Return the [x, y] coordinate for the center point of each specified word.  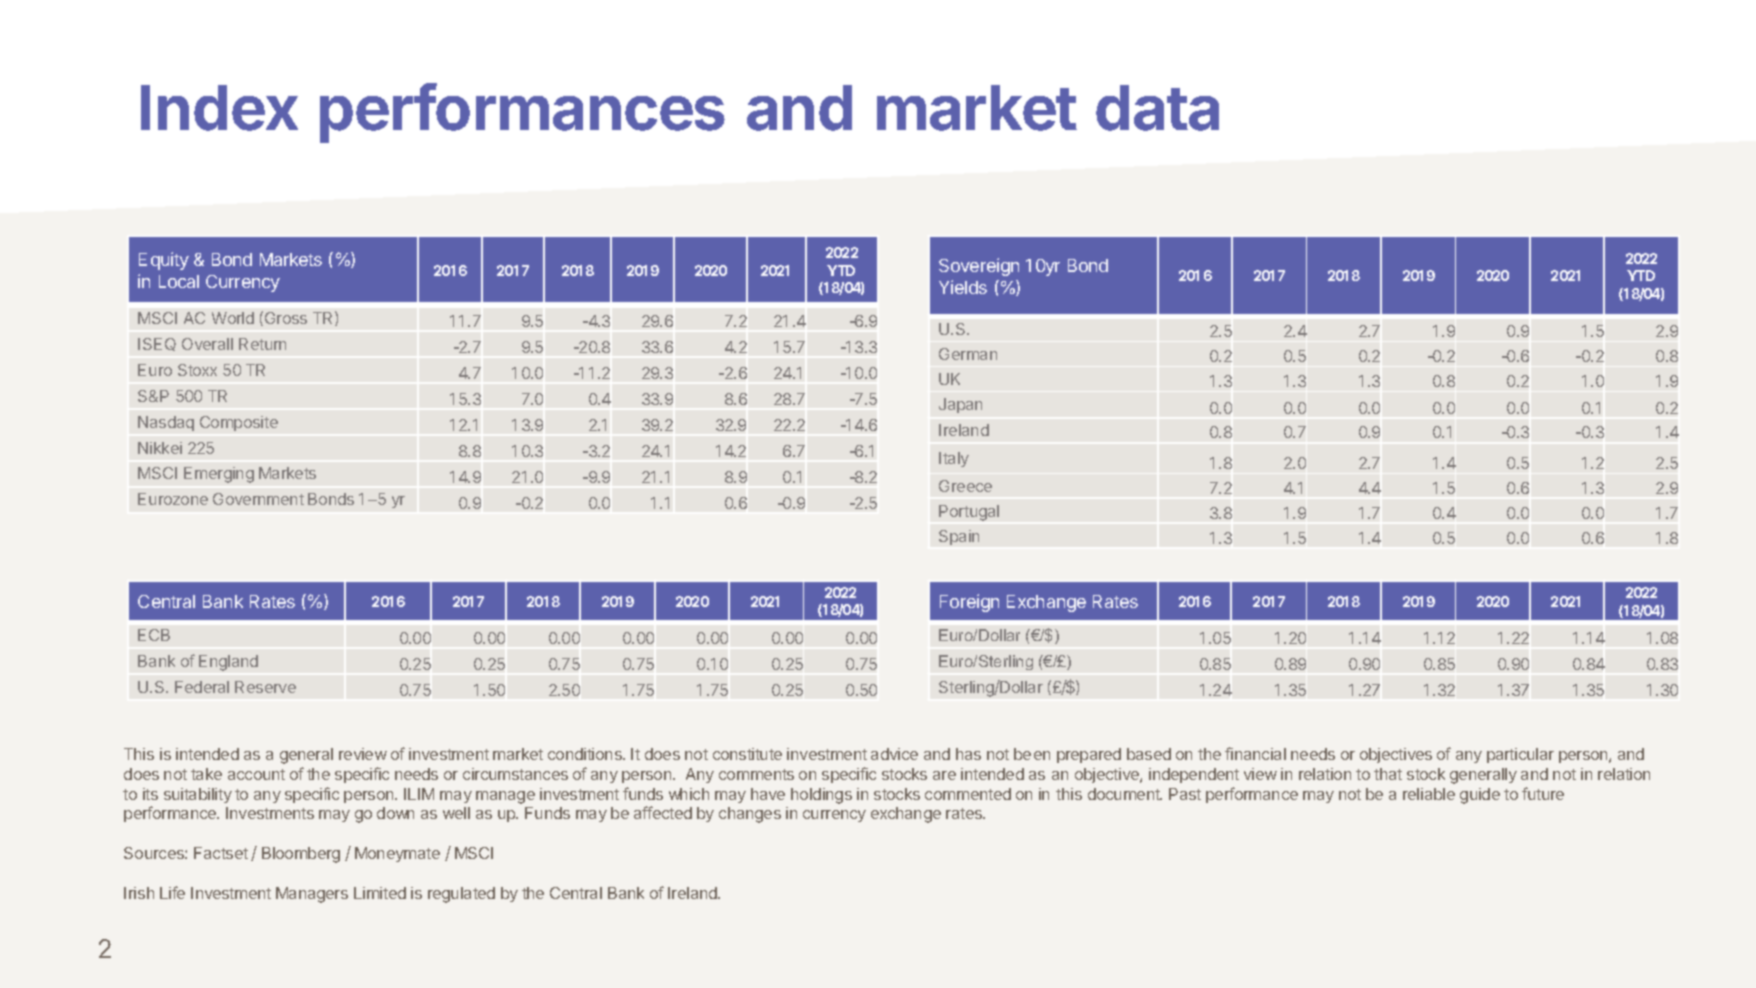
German [968, 354]
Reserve [265, 687]
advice [894, 754]
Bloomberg [301, 855]
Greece [965, 486]
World [233, 318]
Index [219, 108]
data [1157, 108]
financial [1255, 753]
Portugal [969, 513]
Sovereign [979, 267]
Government [258, 499]
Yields [963, 287]
